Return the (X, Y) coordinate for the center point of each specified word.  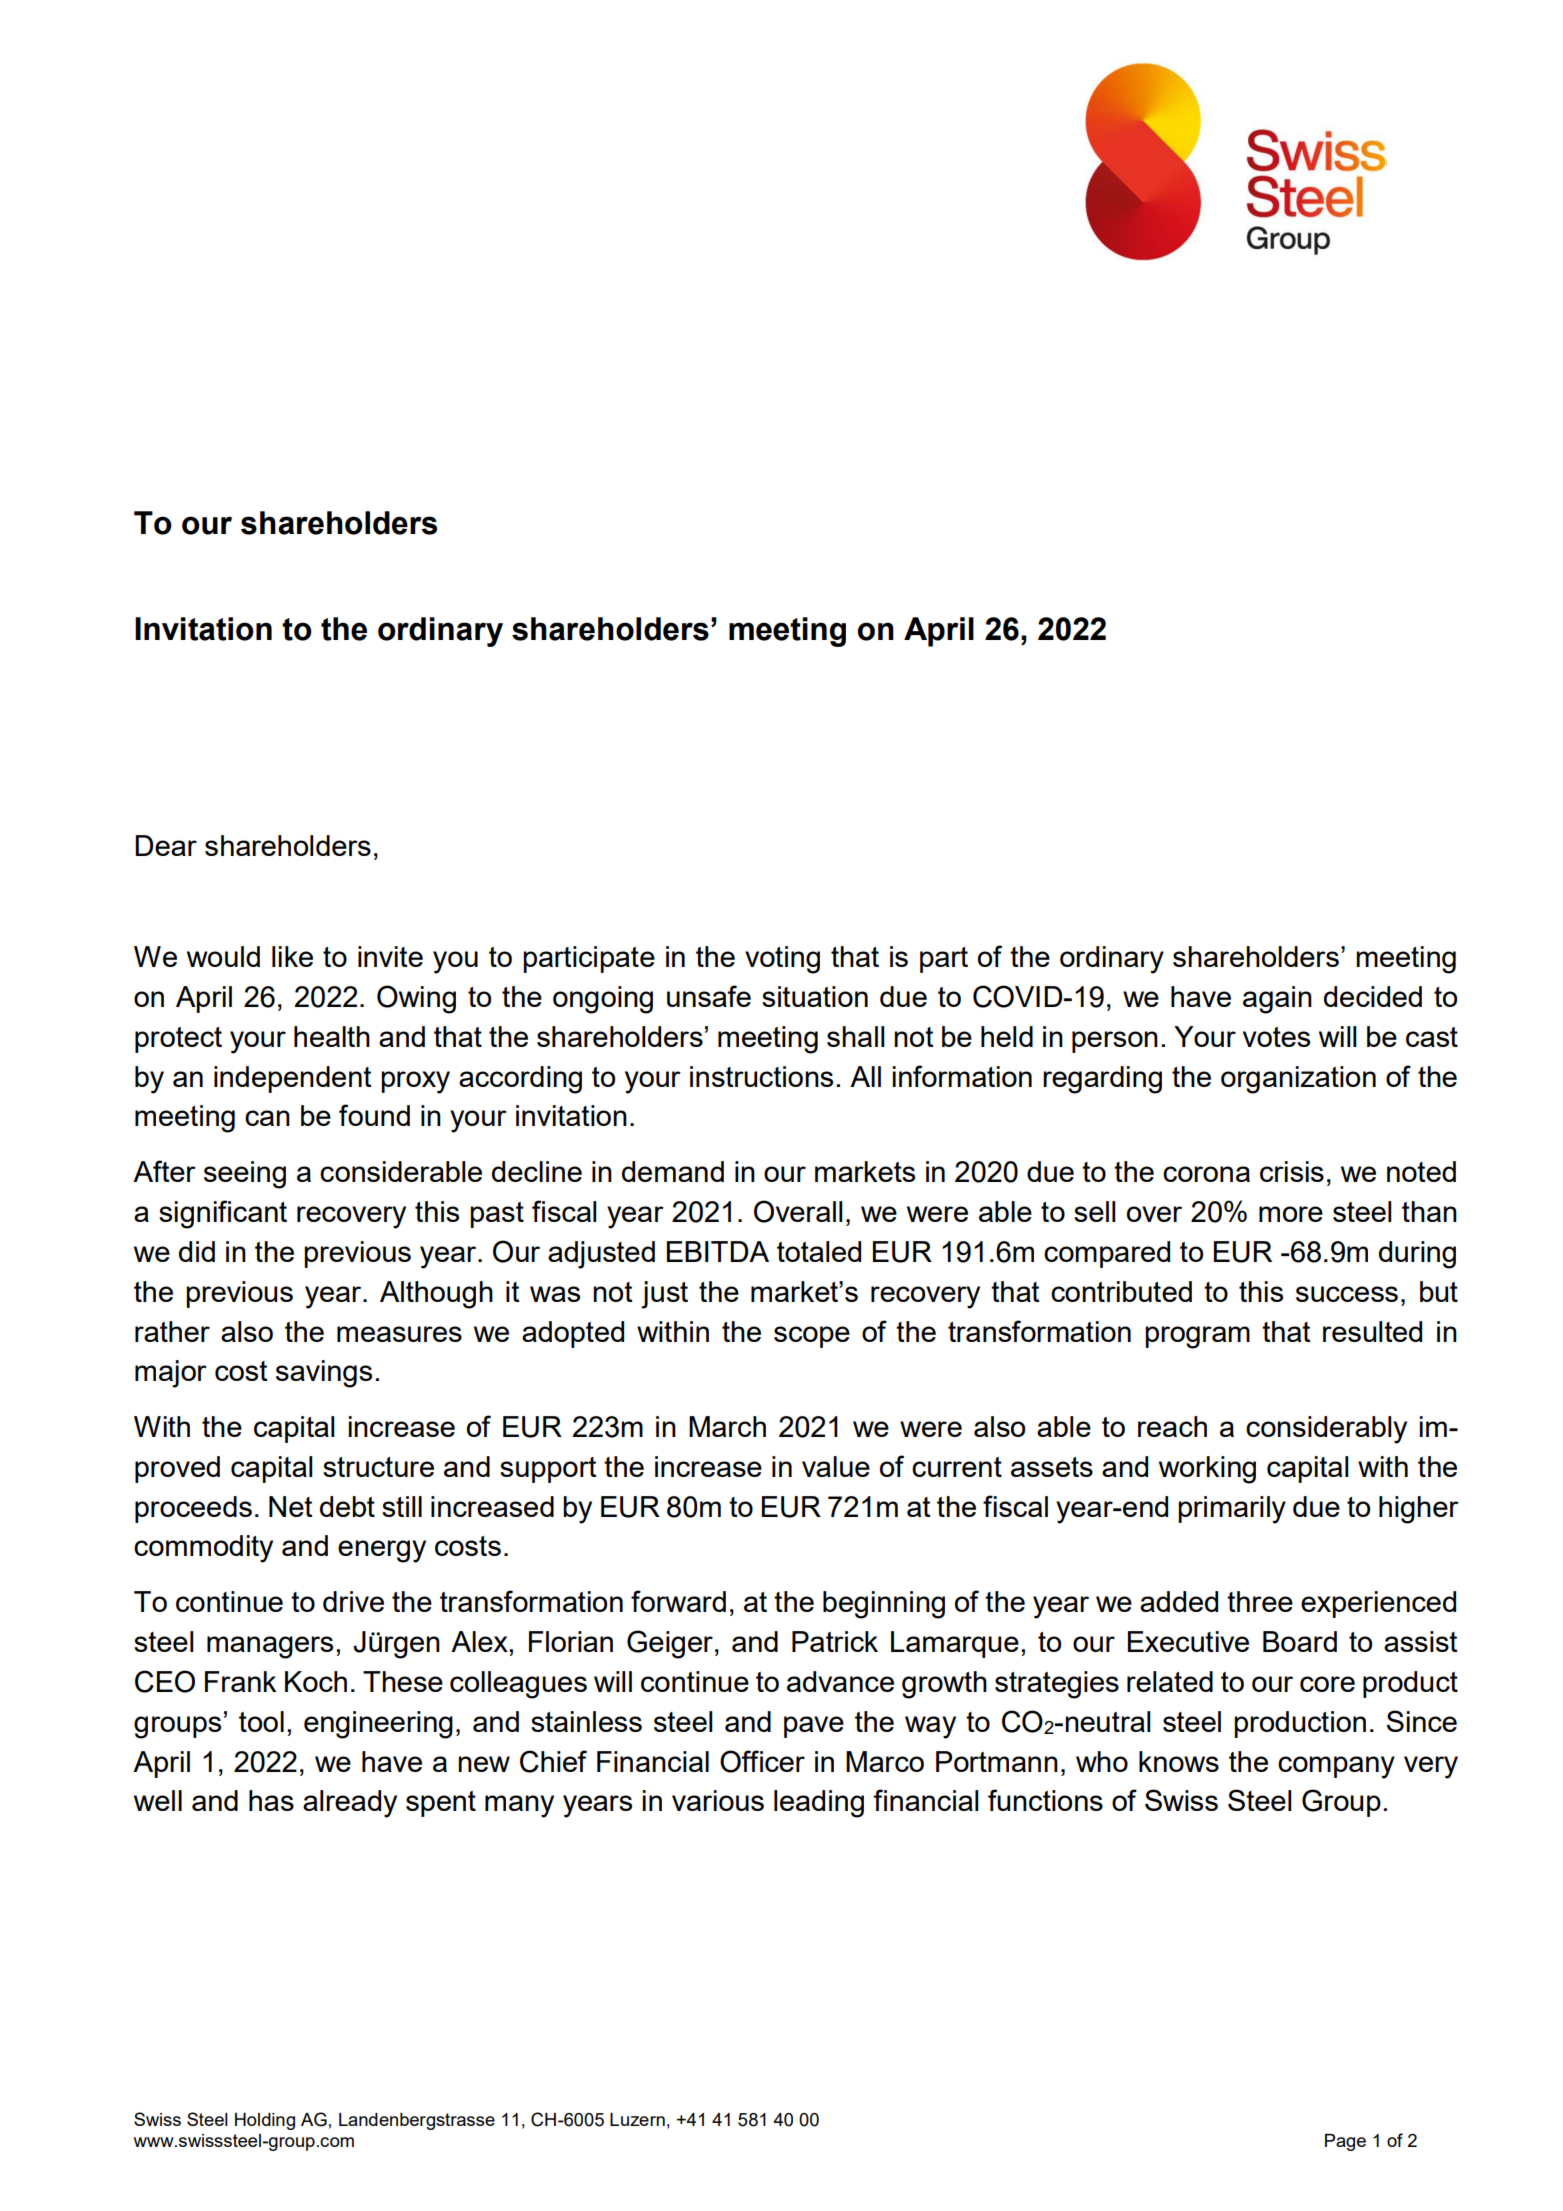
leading (819, 1804)
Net (291, 1506)
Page (1345, 2142)
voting (782, 960)
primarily (1232, 1510)
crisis (1292, 1171)
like (292, 956)
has (271, 1800)
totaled (819, 1251)
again (1277, 1000)
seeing (245, 1175)
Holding (265, 2121)
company (1336, 1767)
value (836, 1466)
